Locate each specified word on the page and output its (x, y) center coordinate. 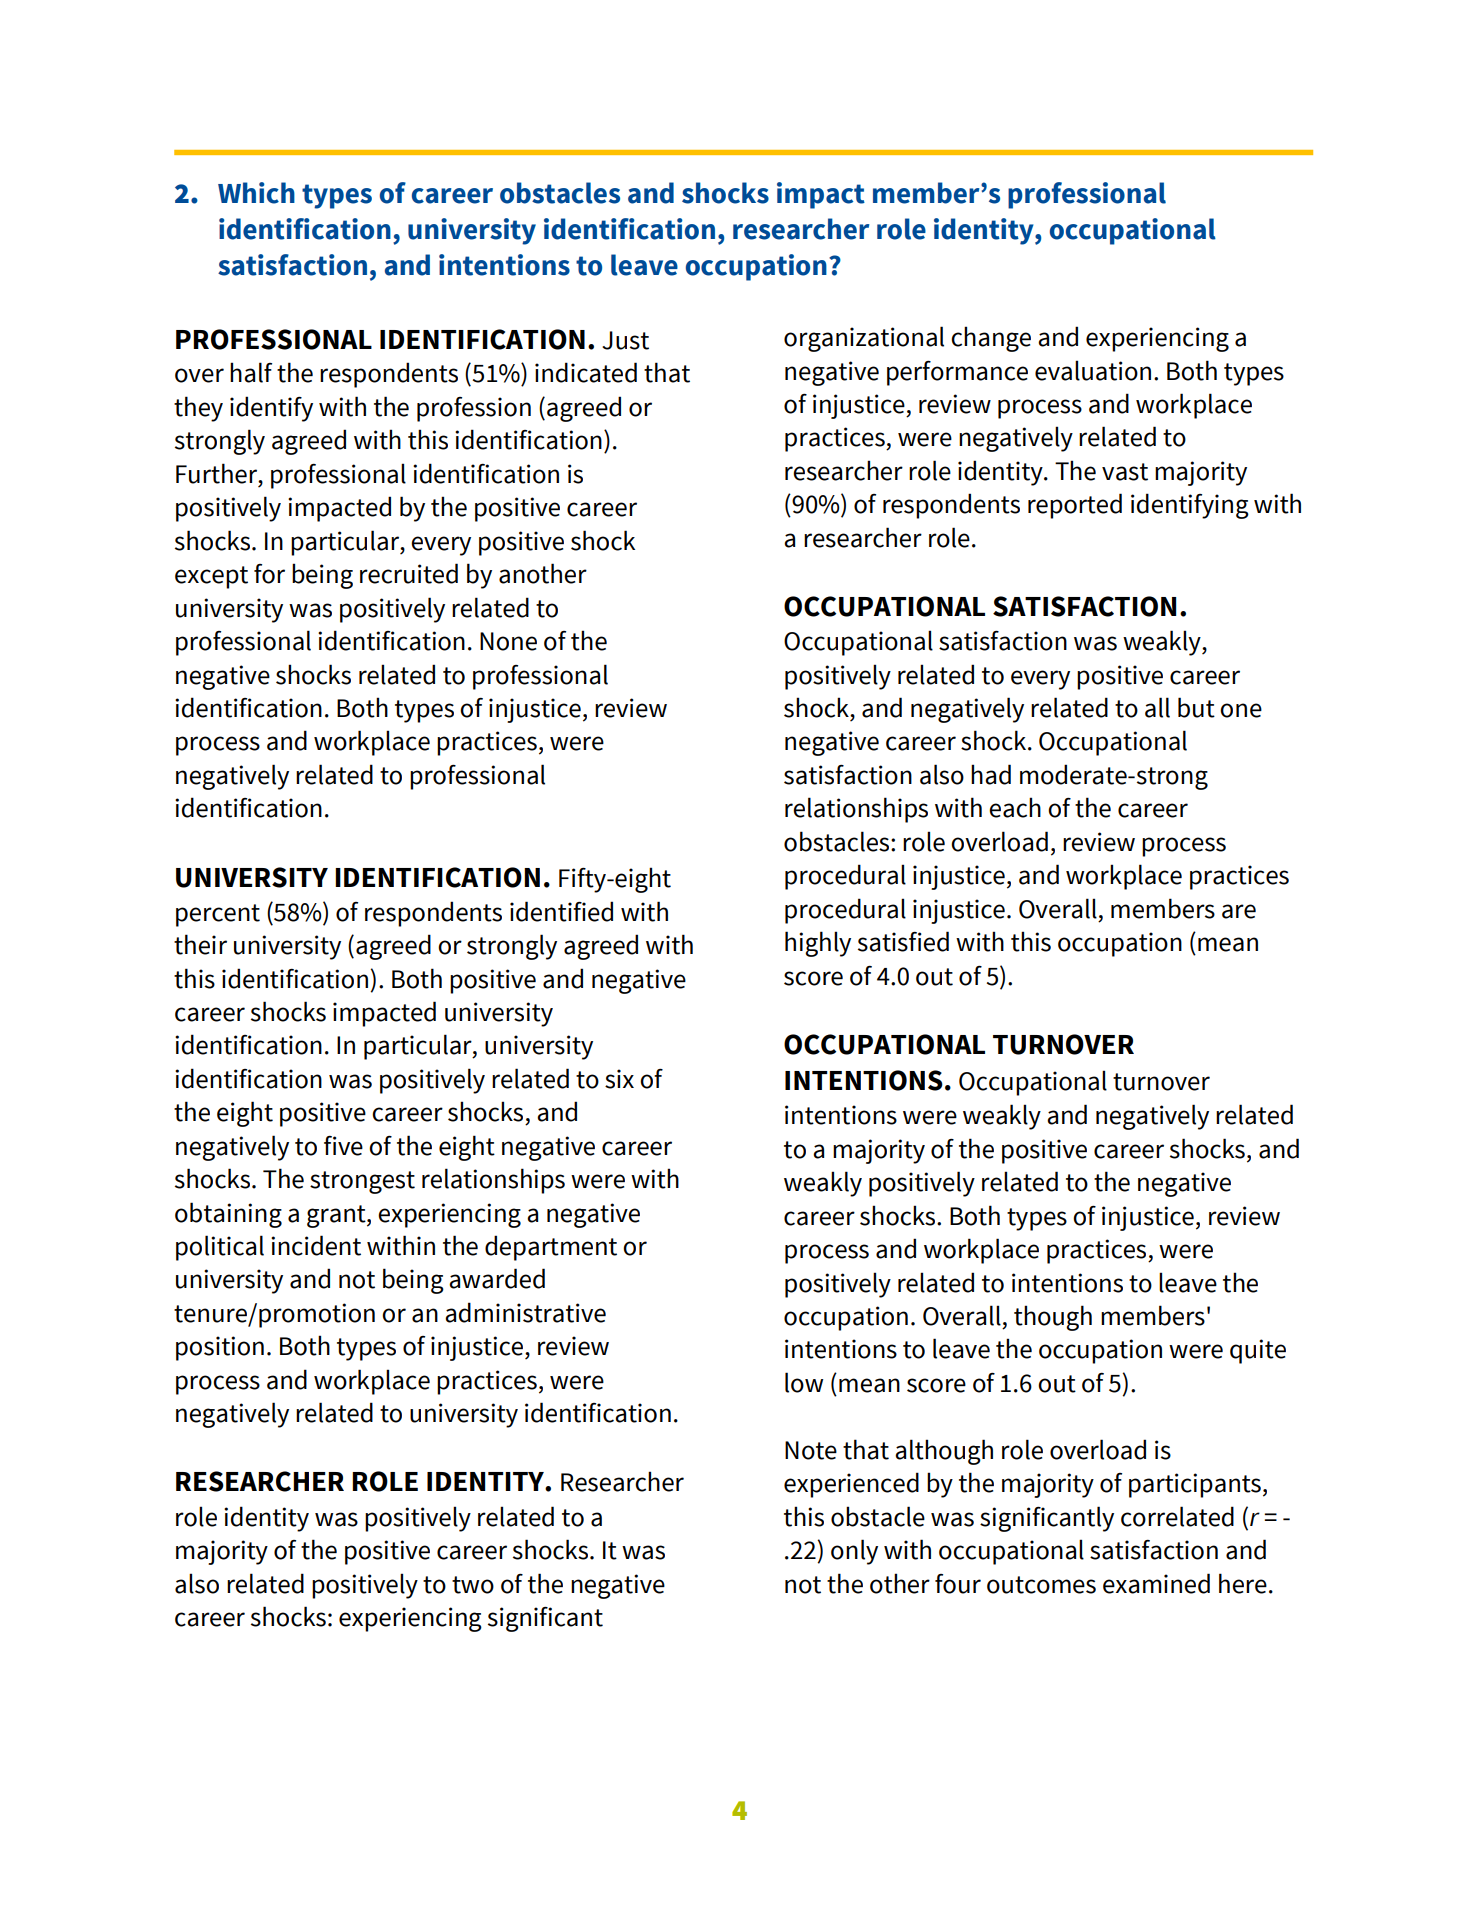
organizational (864, 339)
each (1015, 807)
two (473, 1585)
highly (818, 944)
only (854, 1552)
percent (218, 915)
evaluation (1093, 370)
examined (1156, 1583)
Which (256, 193)
